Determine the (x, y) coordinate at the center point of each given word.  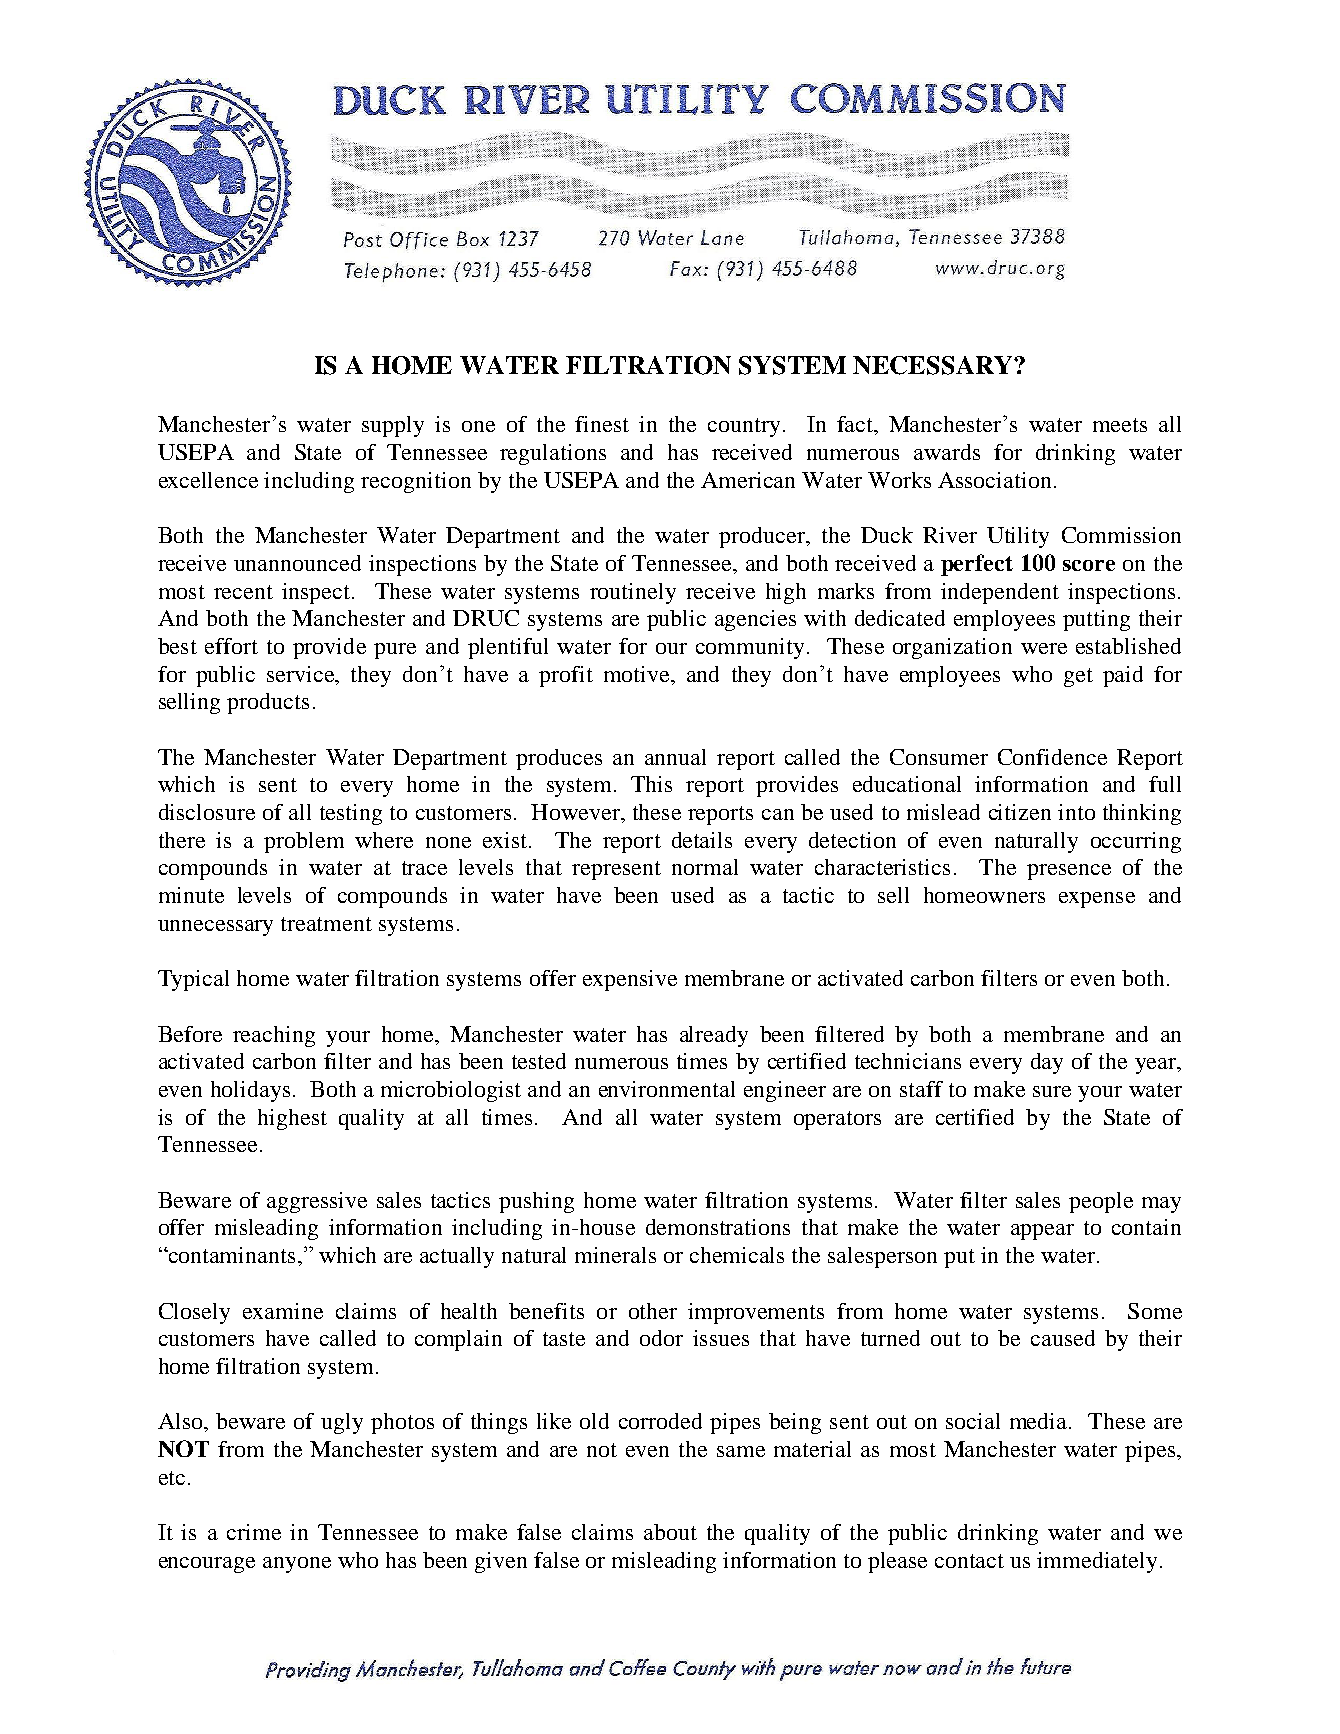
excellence (208, 480)
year (1157, 1066)
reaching (274, 1036)
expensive (630, 980)
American (748, 480)
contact (969, 1561)
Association (994, 480)
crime (254, 1532)
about (670, 1532)
